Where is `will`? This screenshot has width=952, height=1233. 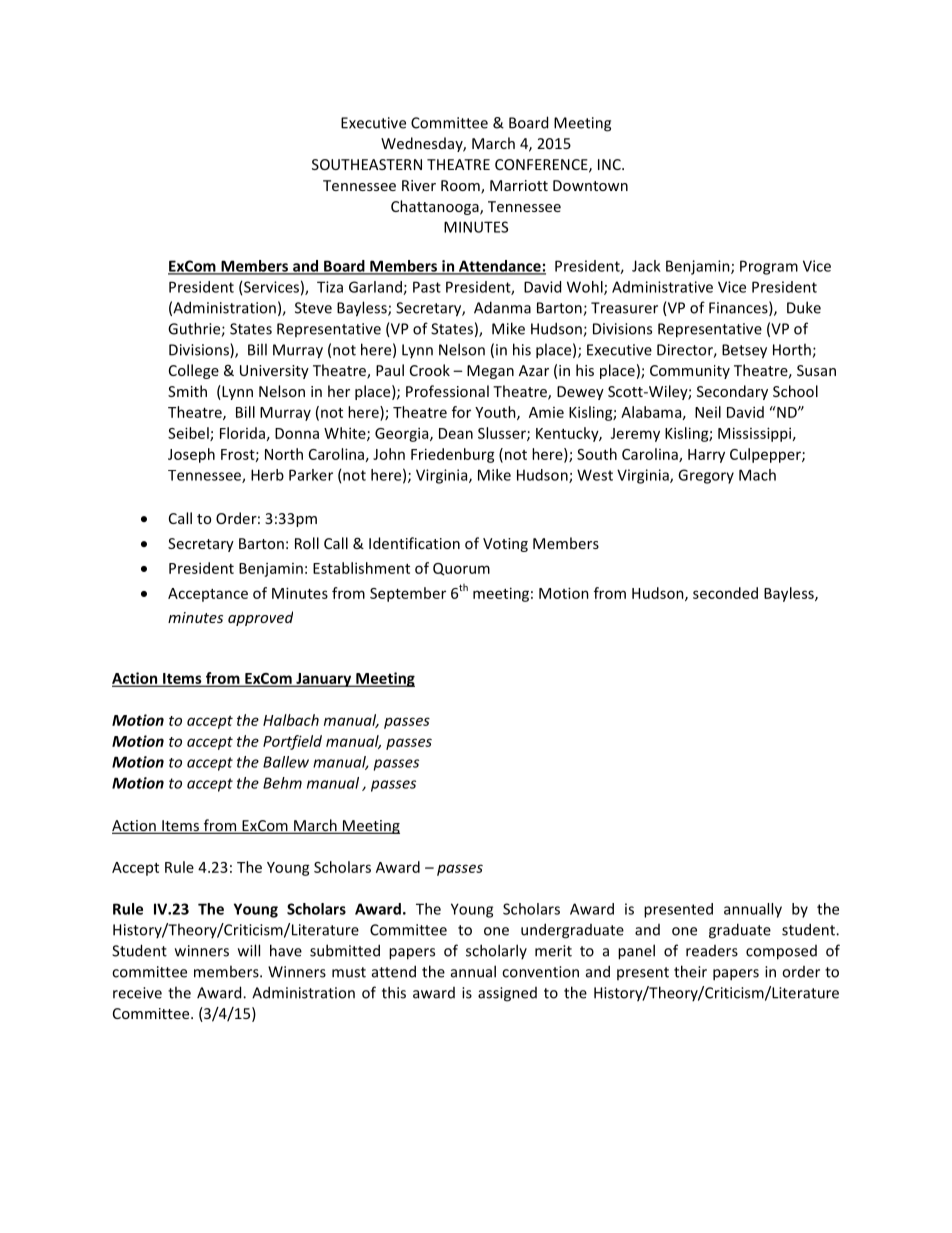 will is located at coordinates (249, 950).
